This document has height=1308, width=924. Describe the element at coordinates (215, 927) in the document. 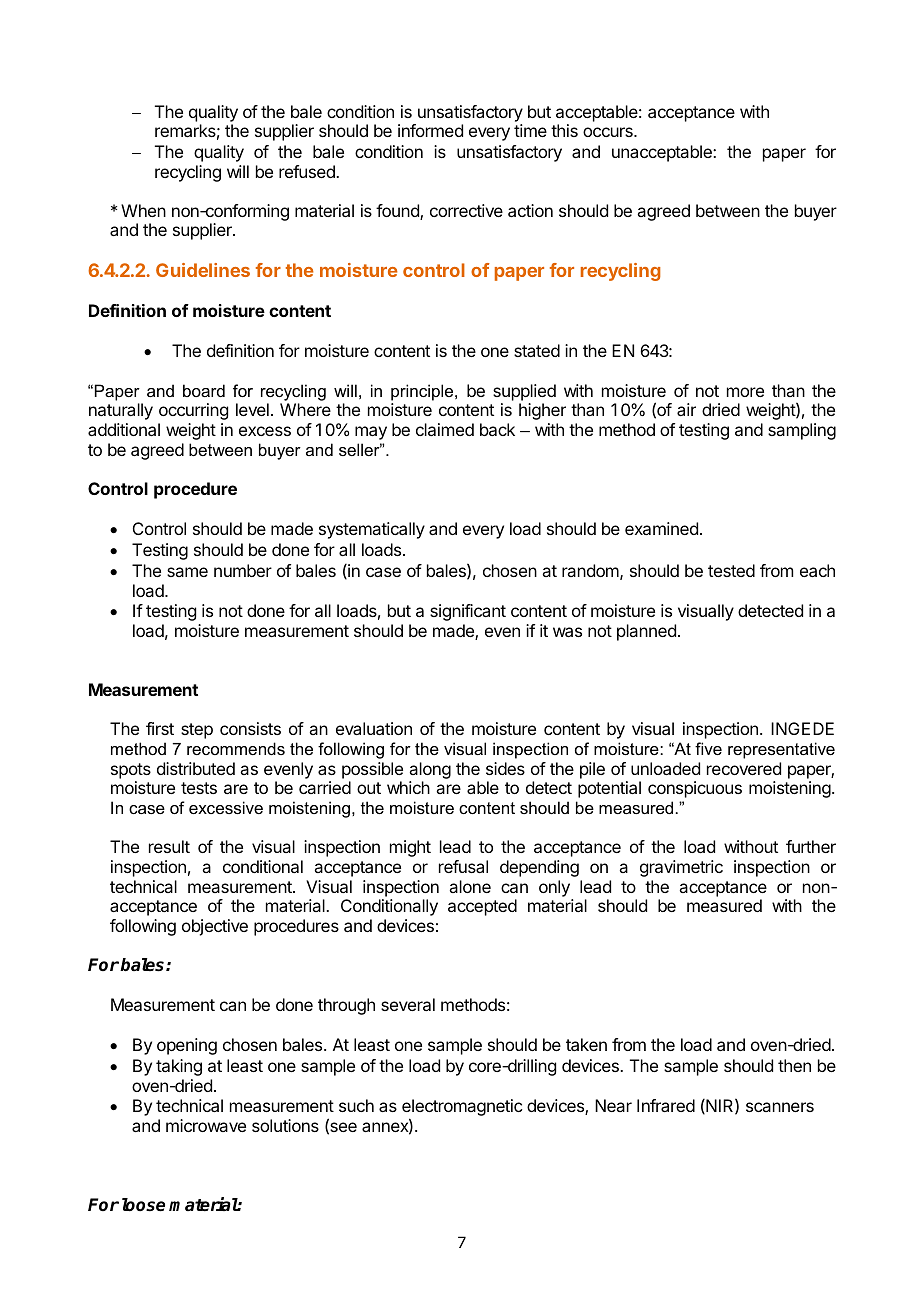

I see `objective` at that location.
